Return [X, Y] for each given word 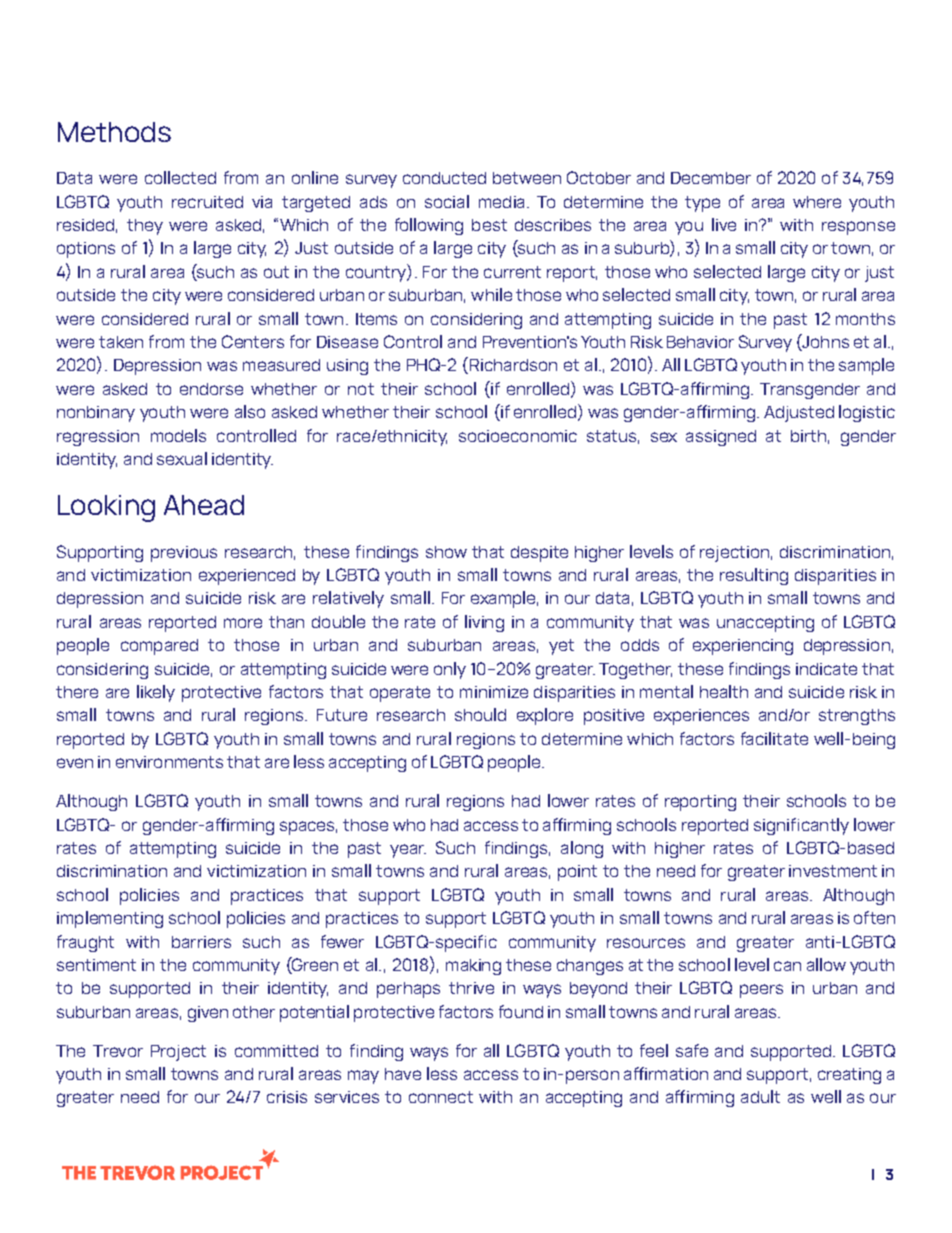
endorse [211, 389]
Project [178, 1053]
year [408, 851]
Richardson [512, 365]
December [711, 178]
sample [866, 366]
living [484, 623]
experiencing [743, 647]
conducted [444, 178]
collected [180, 177]
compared [159, 647]
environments [169, 762]
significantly [801, 826]
